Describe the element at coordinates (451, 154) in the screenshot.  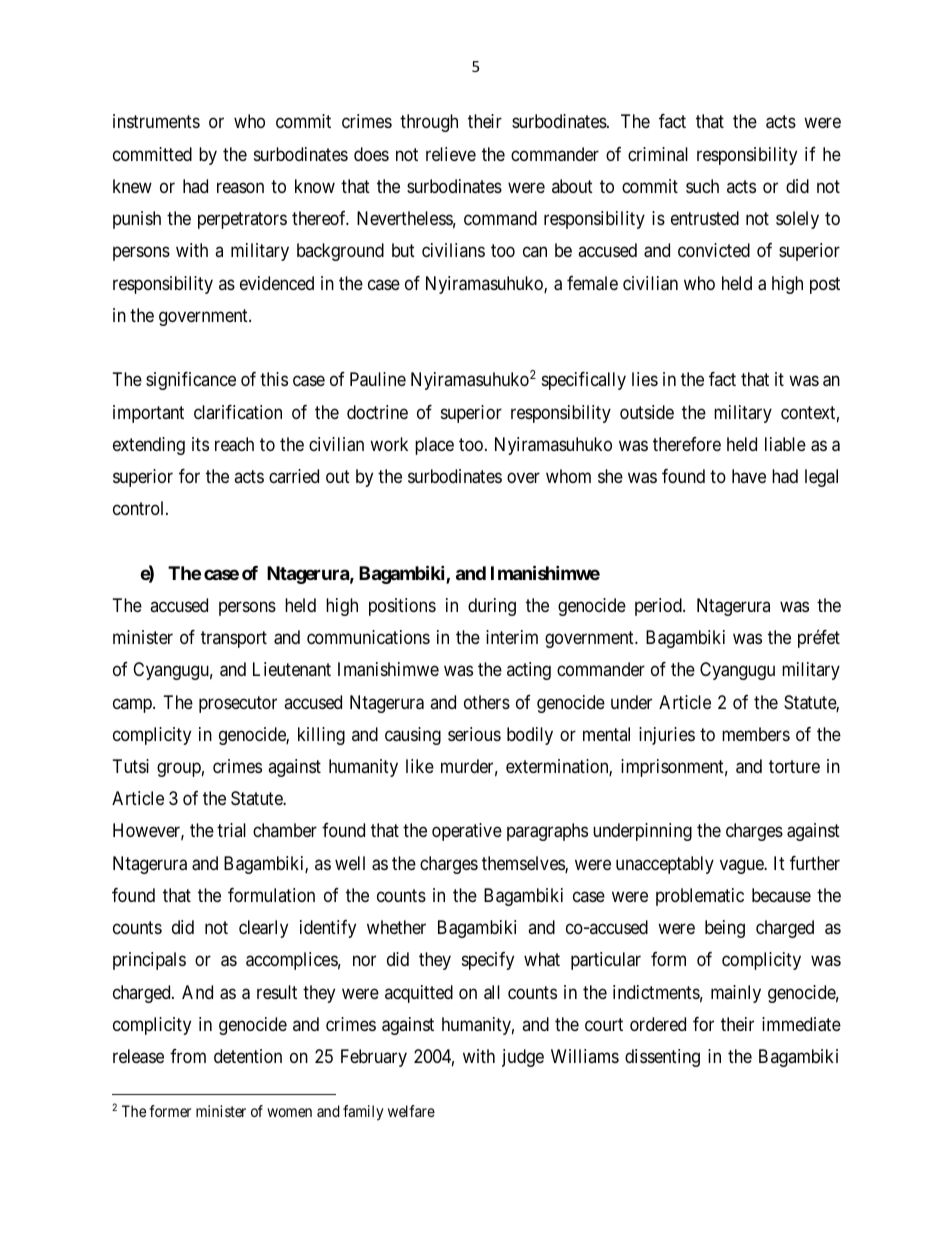
I see `relieve` at that location.
